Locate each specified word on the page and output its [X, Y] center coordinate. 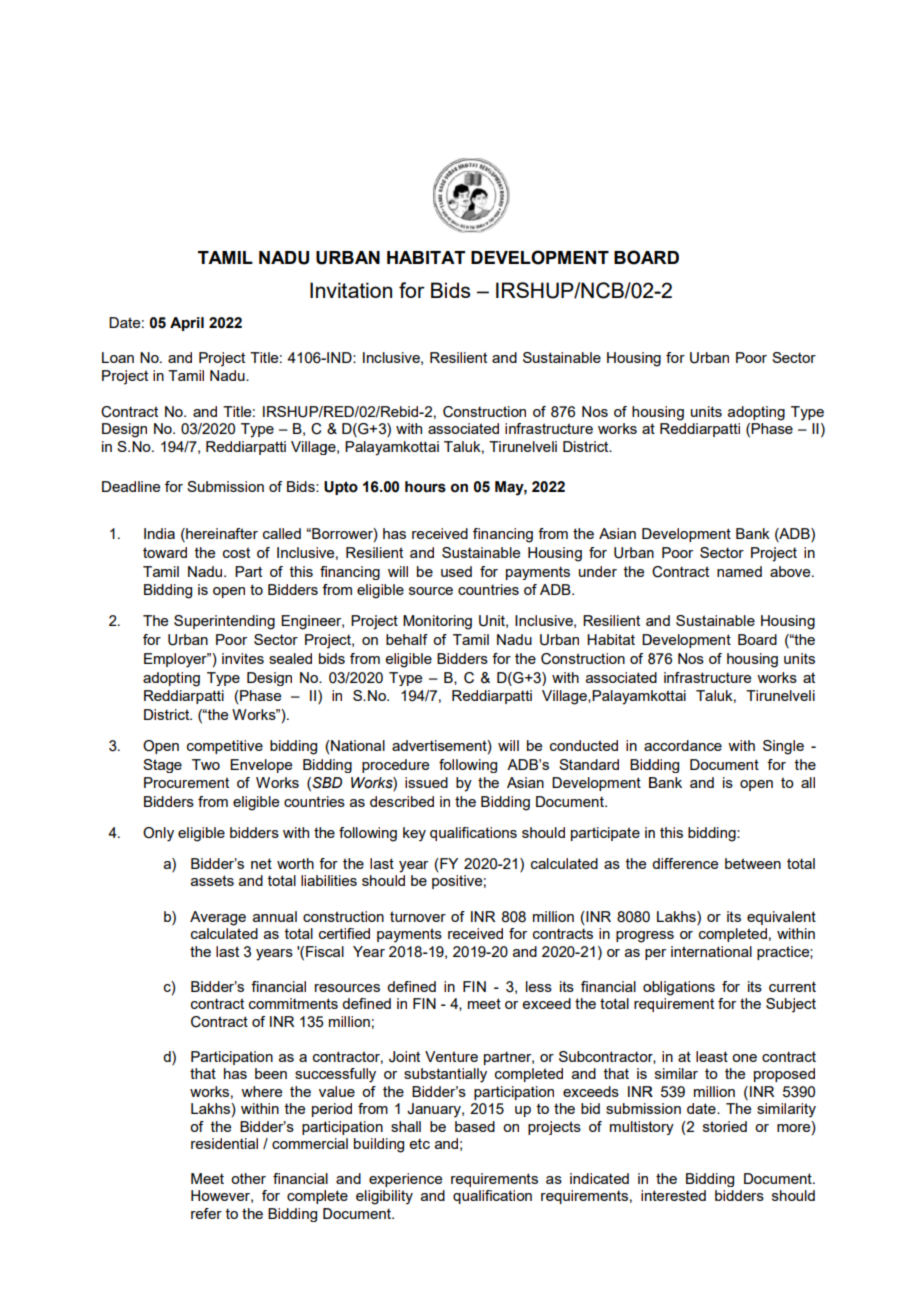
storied [725, 1126]
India [159, 533]
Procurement [186, 782]
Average [218, 918]
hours [425, 487]
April [187, 324]
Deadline [131, 486]
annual [275, 916]
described [402, 801]
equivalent [781, 918]
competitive [225, 747]
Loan [118, 357]
